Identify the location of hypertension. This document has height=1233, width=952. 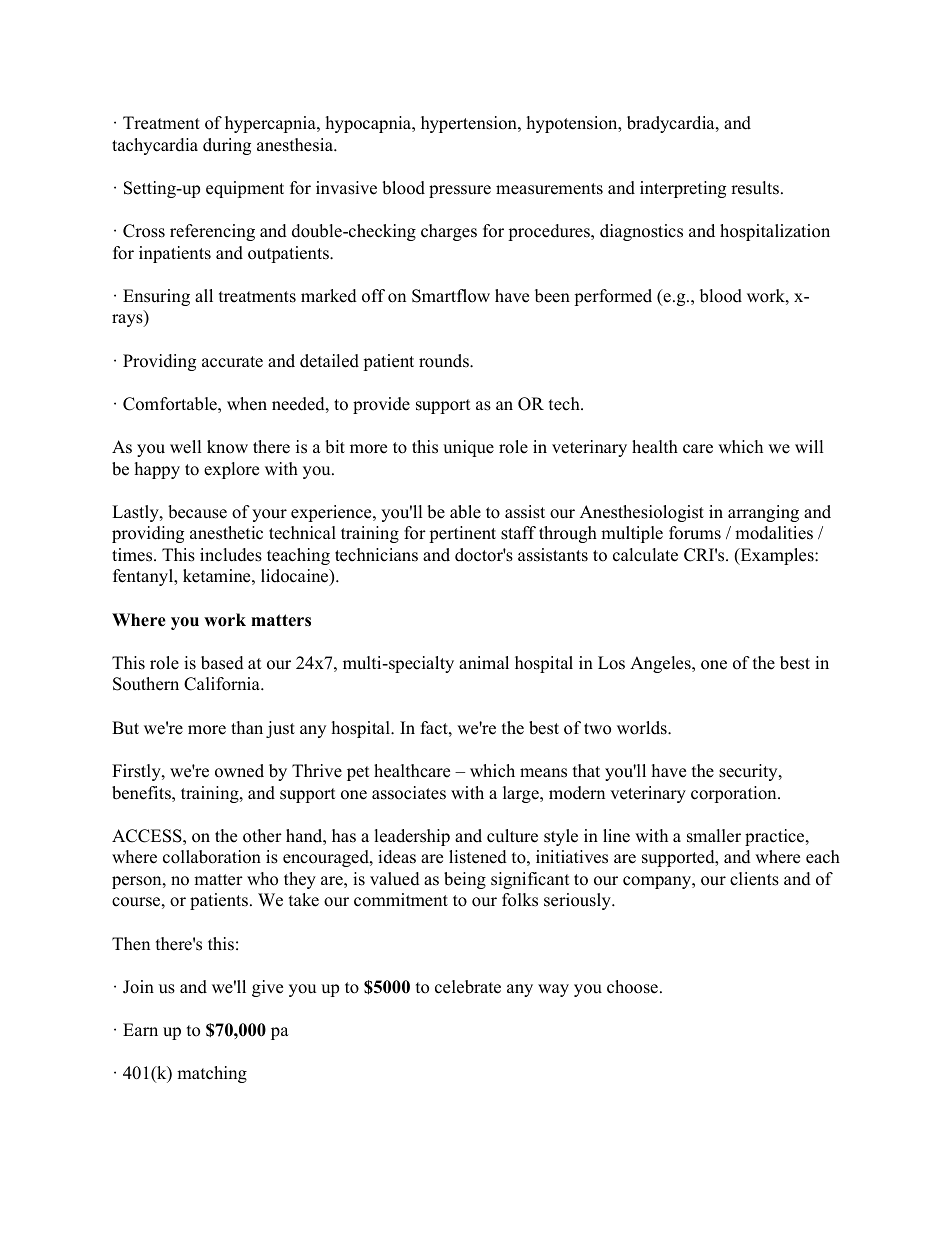
(470, 124).
